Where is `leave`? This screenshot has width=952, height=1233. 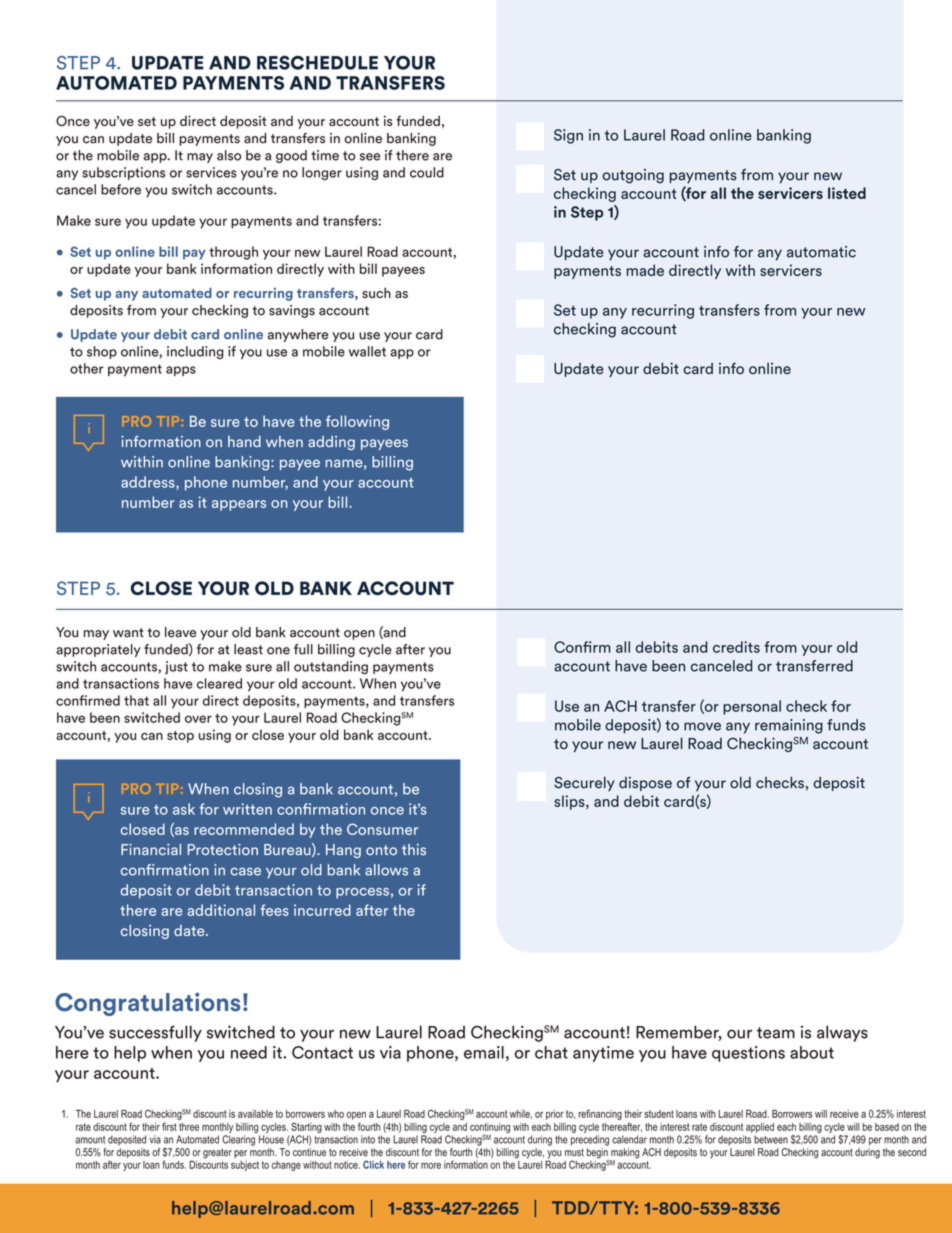 leave is located at coordinates (180, 632).
